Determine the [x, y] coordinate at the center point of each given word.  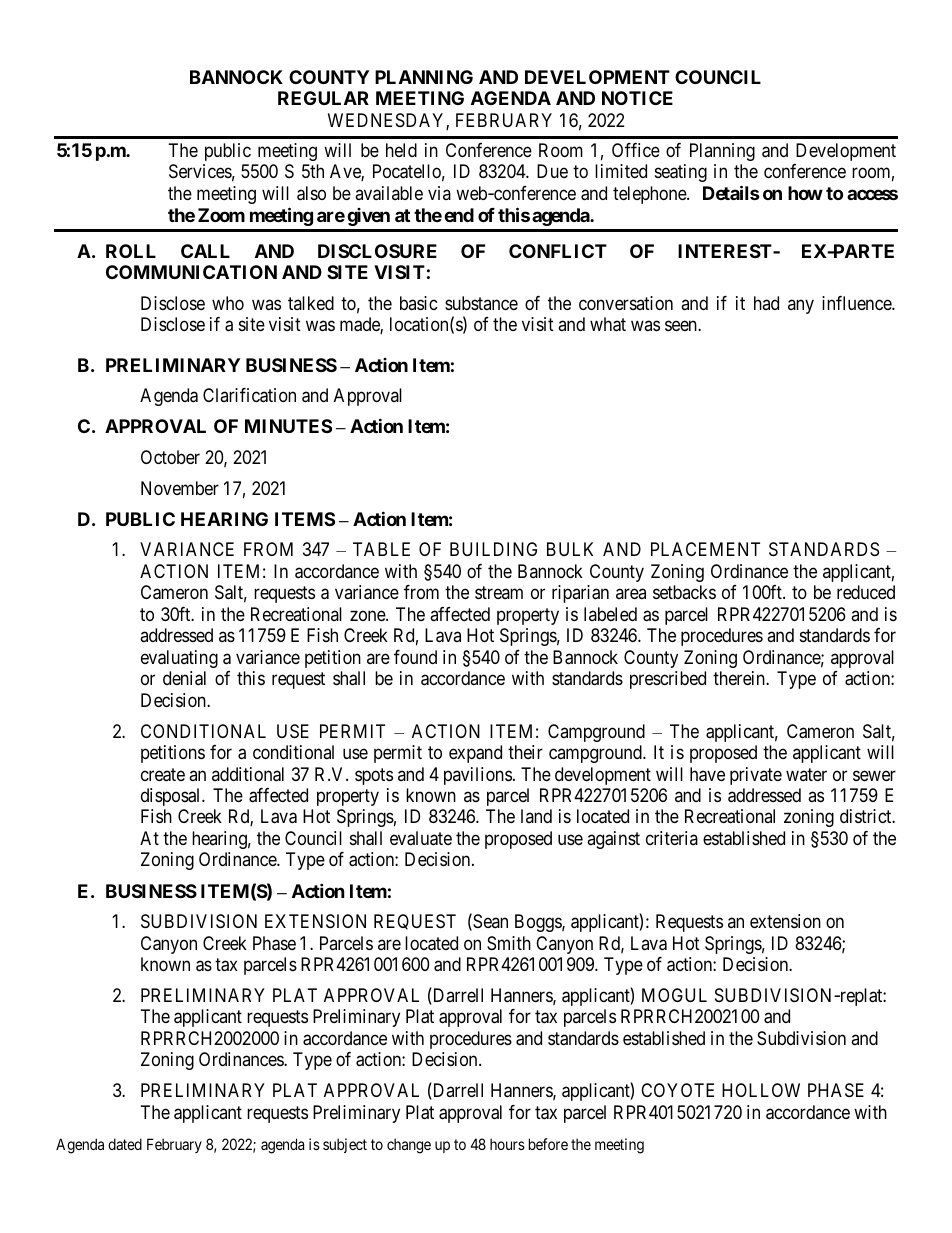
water [806, 774]
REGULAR [323, 98]
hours [507, 1144]
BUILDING [493, 549]
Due [552, 171]
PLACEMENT [705, 549]
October [170, 457]
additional [248, 774]
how [805, 193]
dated [125, 1144]
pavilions [478, 776]
